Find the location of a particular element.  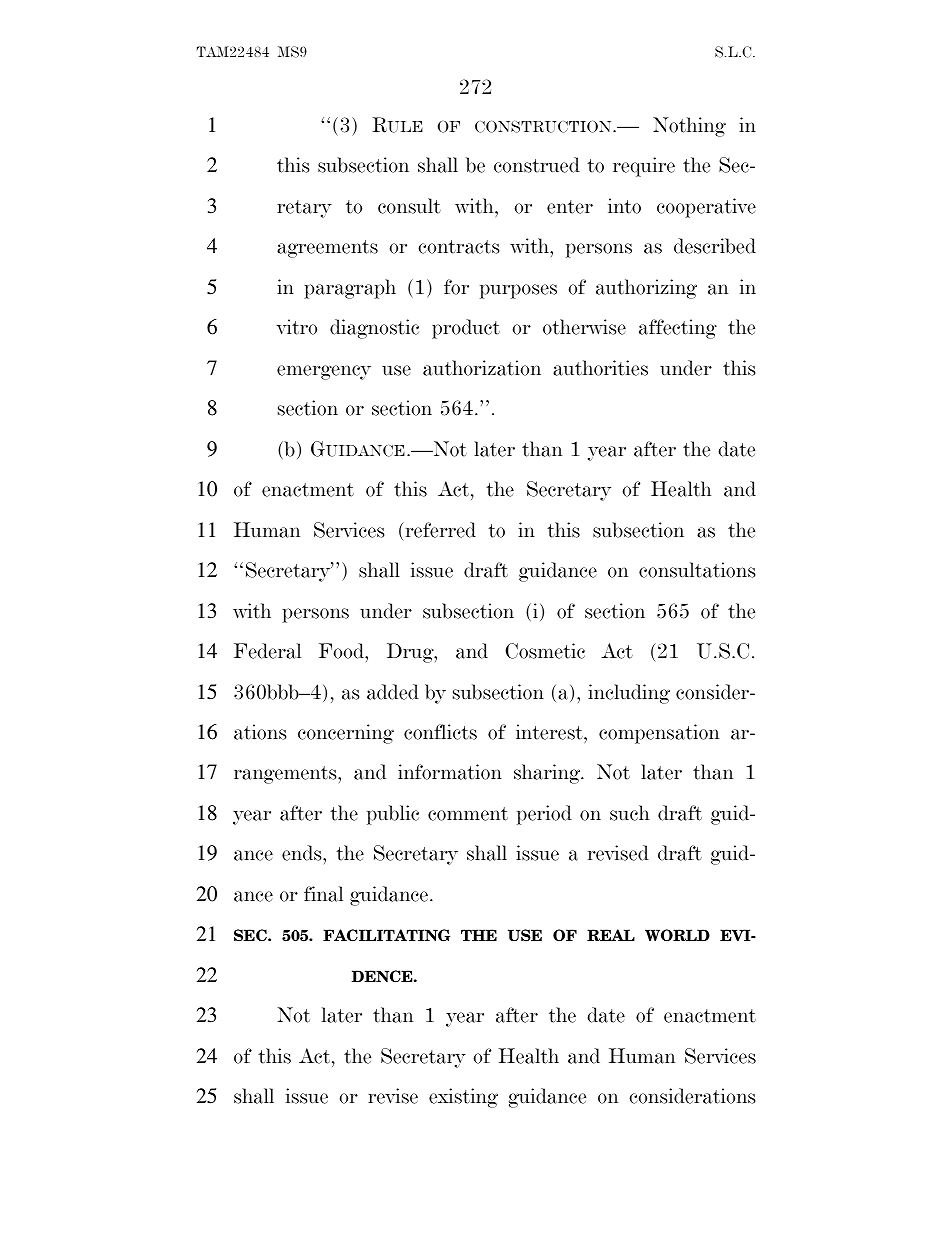

require is located at coordinates (644, 167).
